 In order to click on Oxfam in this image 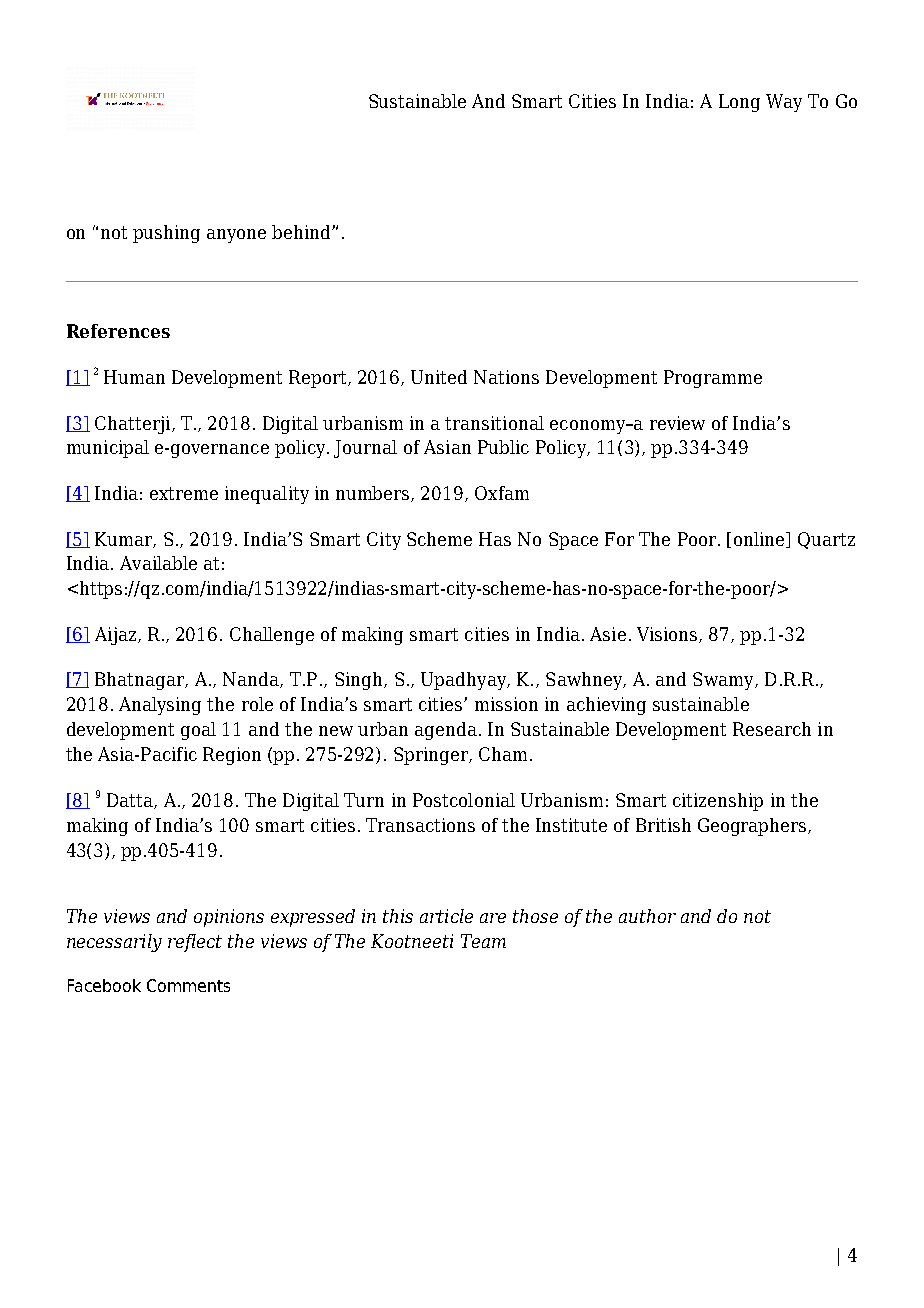, I will do `click(502, 493)`.
